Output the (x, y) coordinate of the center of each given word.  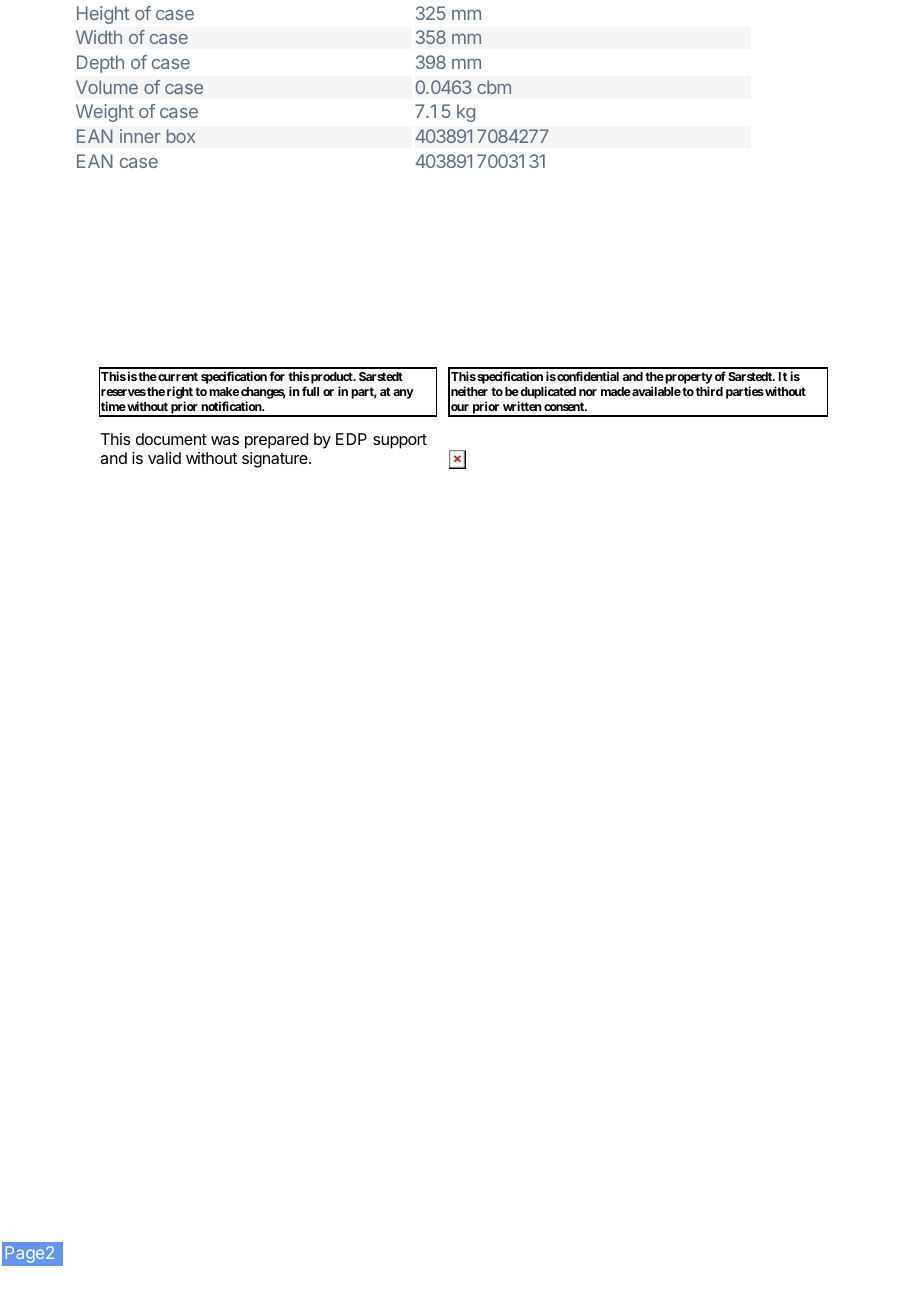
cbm (494, 87)
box (181, 136)
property (688, 379)
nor (588, 392)
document (171, 439)
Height (103, 15)
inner (140, 136)
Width (99, 37)
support (400, 441)
